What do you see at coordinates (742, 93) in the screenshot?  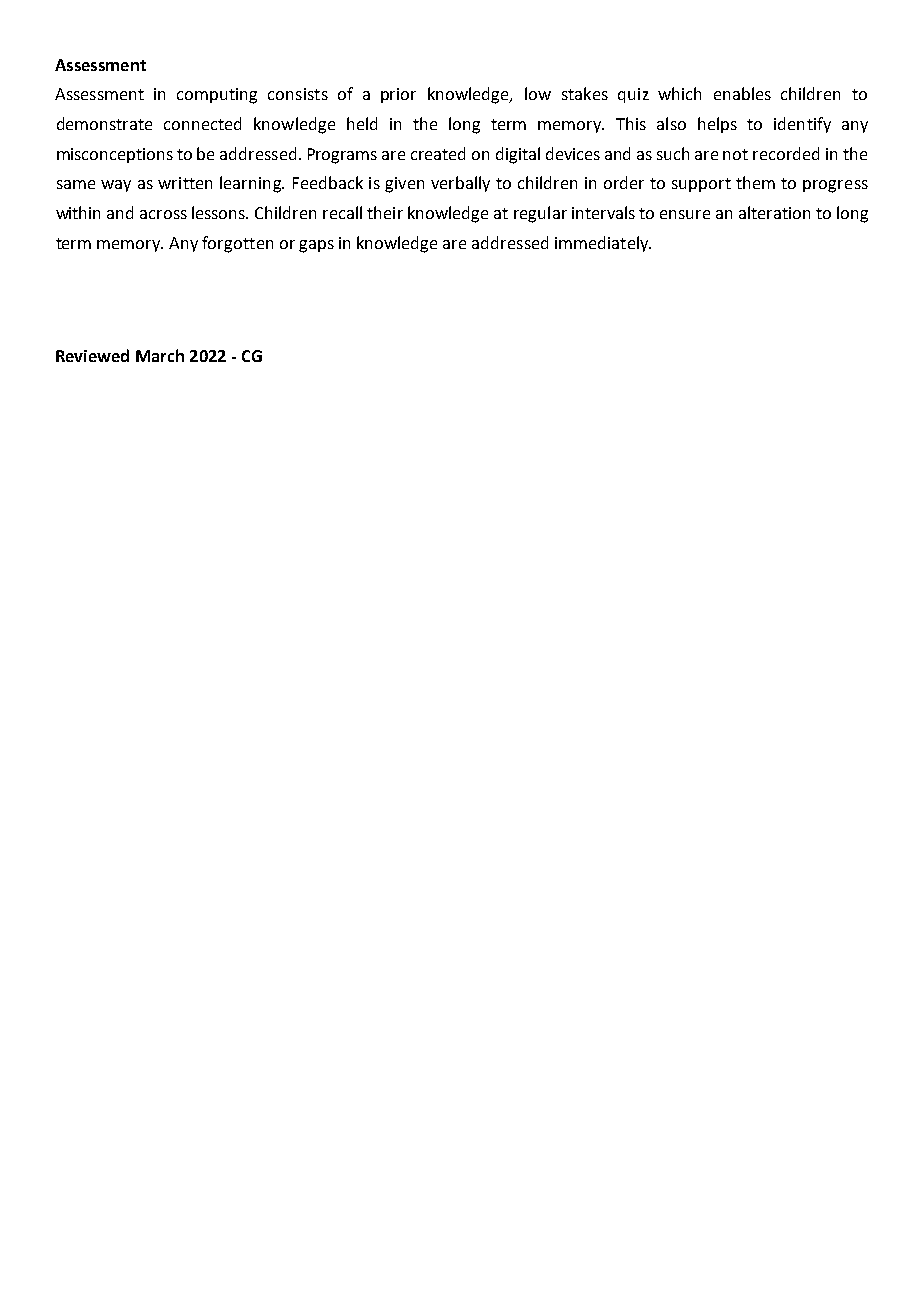 I see `enables` at bounding box center [742, 93].
